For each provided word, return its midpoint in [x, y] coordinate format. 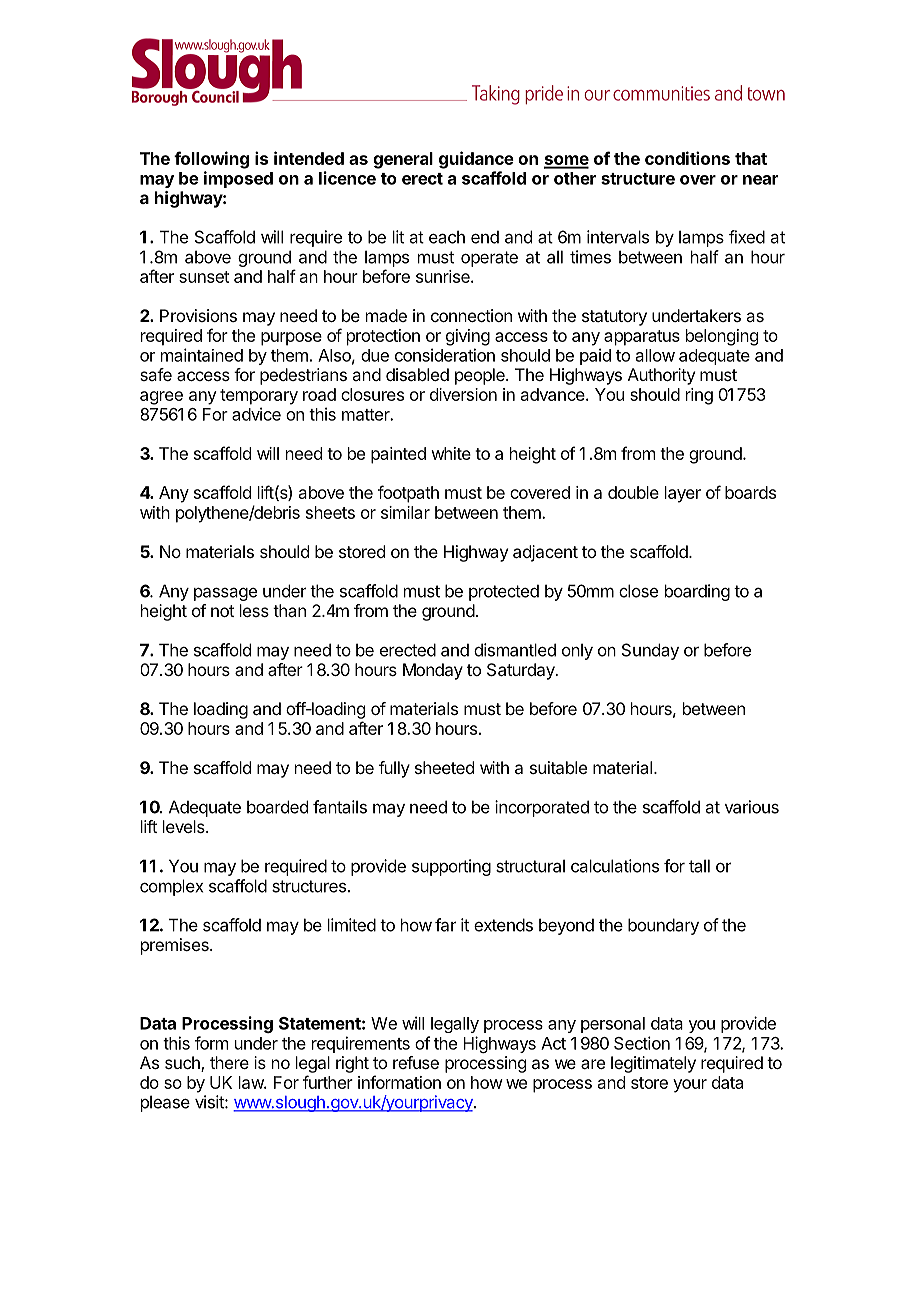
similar [405, 512]
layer [683, 494]
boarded [277, 807]
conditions [687, 158]
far [445, 925]
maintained [202, 355]
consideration [445, 355]
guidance [476, 160]
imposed [238, 179]
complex [171, 887]
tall [699, 866]
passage [225, 594]
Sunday [650, 651]
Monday [433, 671]
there [229, 1062]
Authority [661, 376]
